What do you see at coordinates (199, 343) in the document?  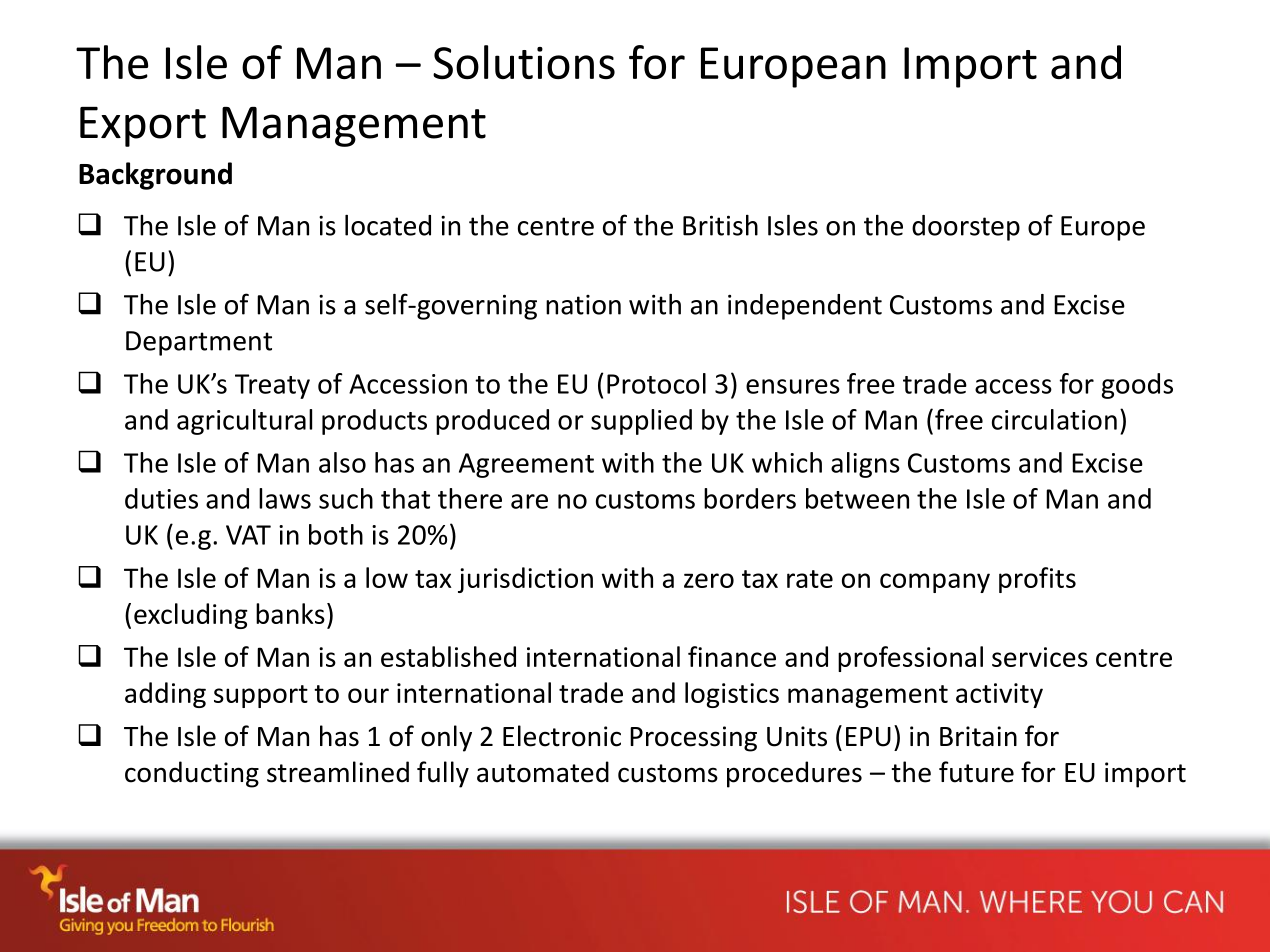 I see `Department` at bounding box center [199, 343].
